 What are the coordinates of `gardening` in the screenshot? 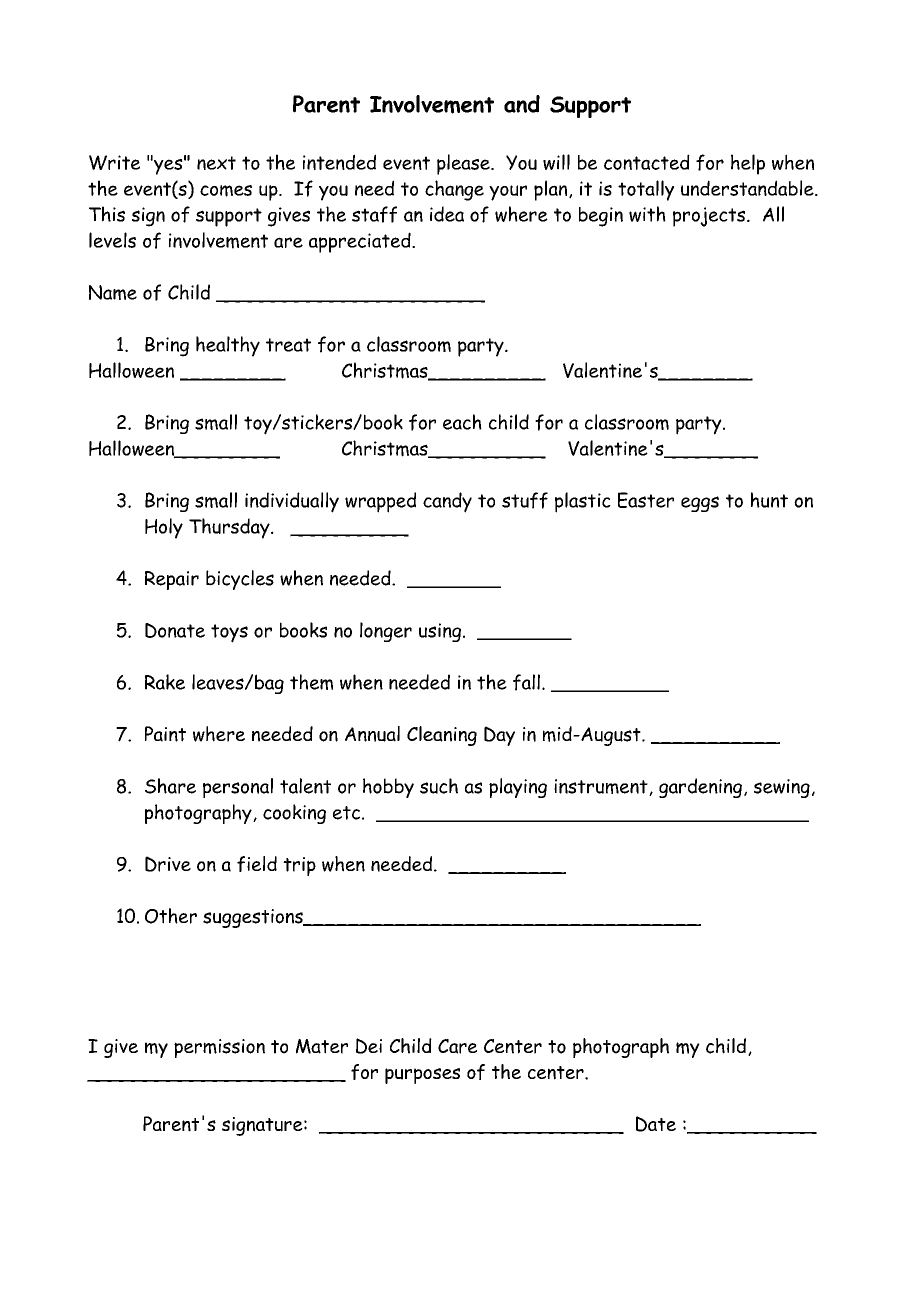 It's located at (700, 788).
